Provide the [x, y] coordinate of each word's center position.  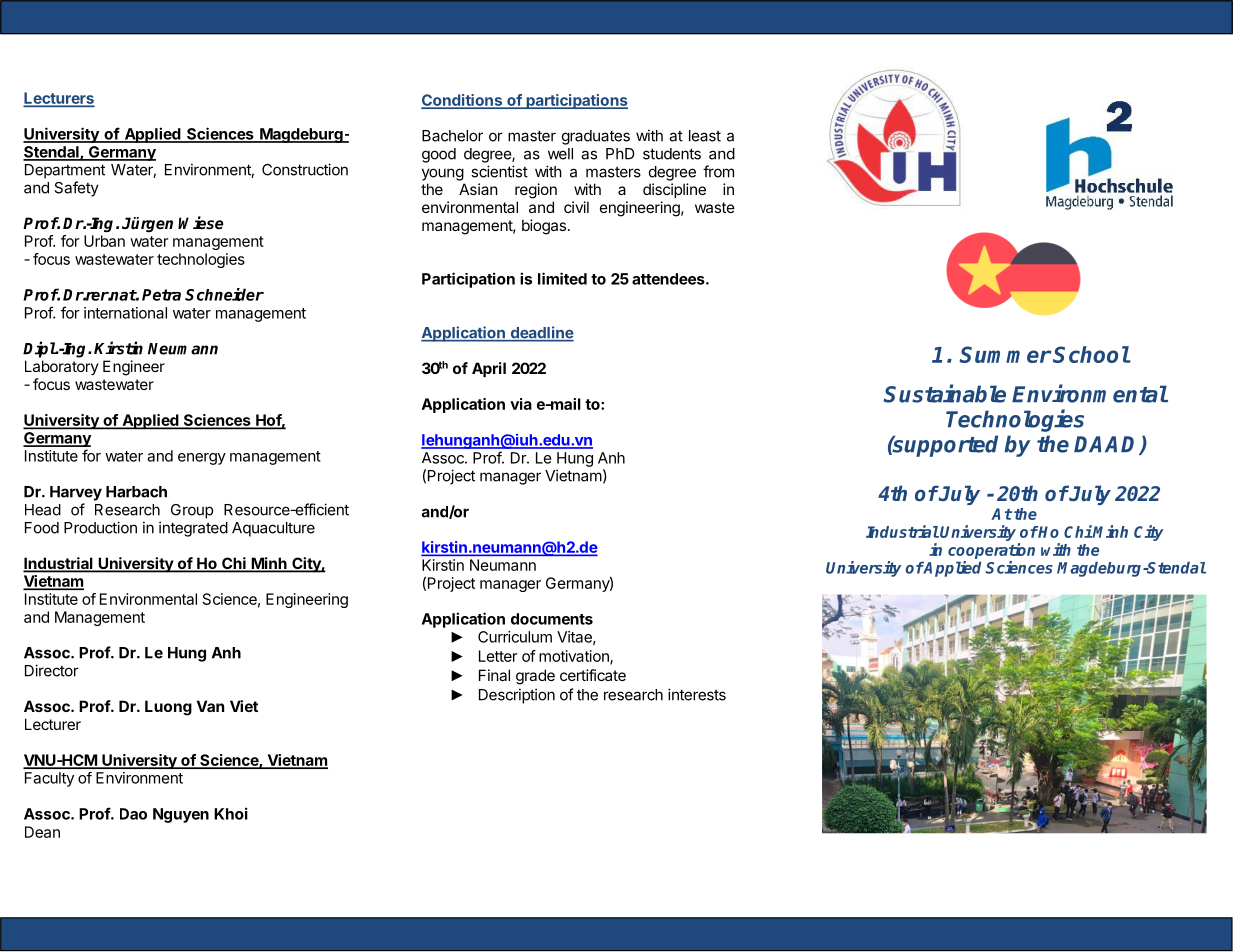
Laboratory [62, 367]
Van [210, 706]
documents [552, 619]
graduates [596, 137]
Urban [104, 241]
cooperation [991, 551]
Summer [1005, 354]
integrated [193, 529]
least [705, 136]
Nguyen [181, 815]
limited [562, 278]
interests [697, 694]
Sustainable [944, 393]
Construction [305, 169]
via [521, 404]
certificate [593, 675]
